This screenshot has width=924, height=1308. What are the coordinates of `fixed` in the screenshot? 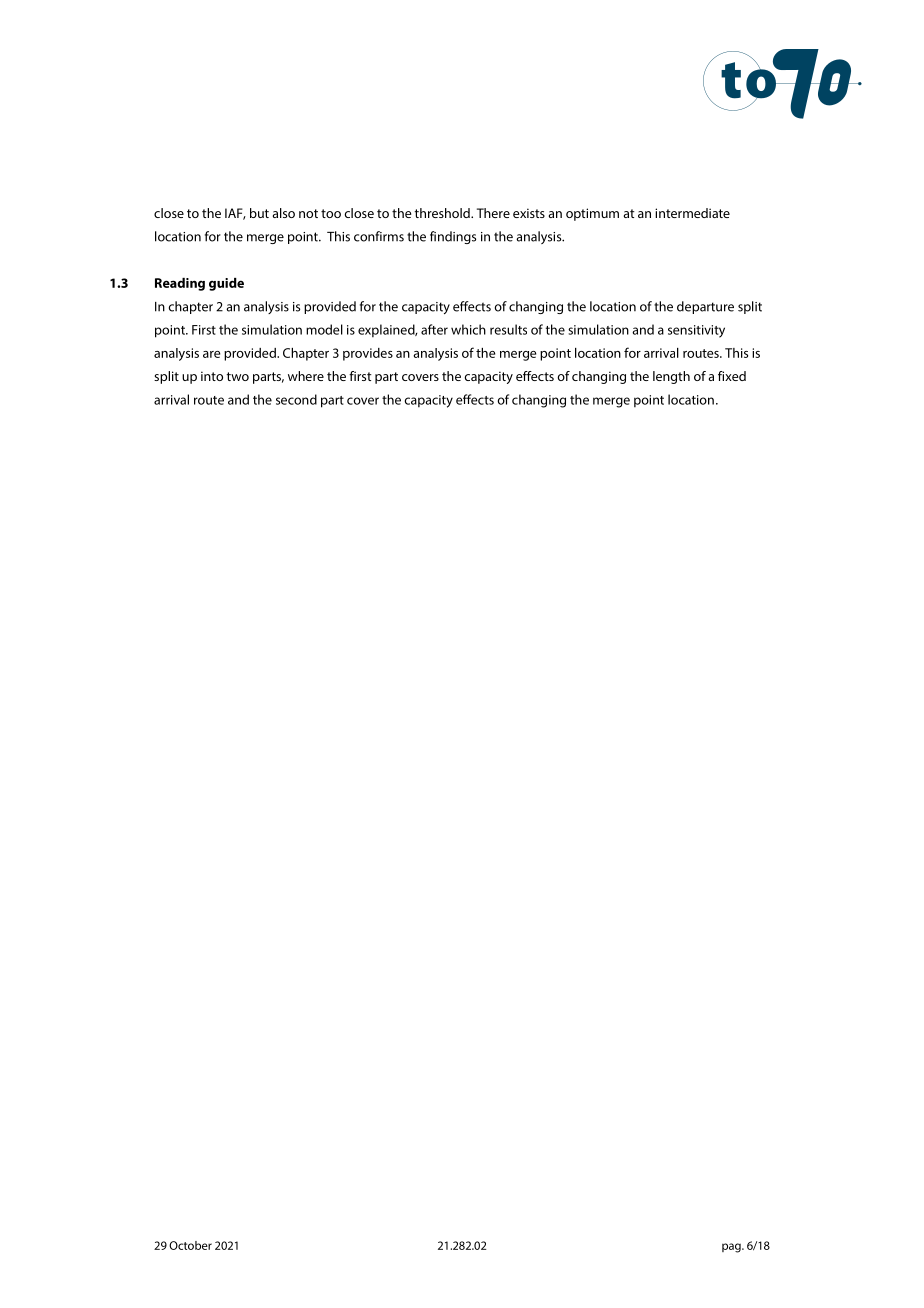 It's located at (732, 376).
